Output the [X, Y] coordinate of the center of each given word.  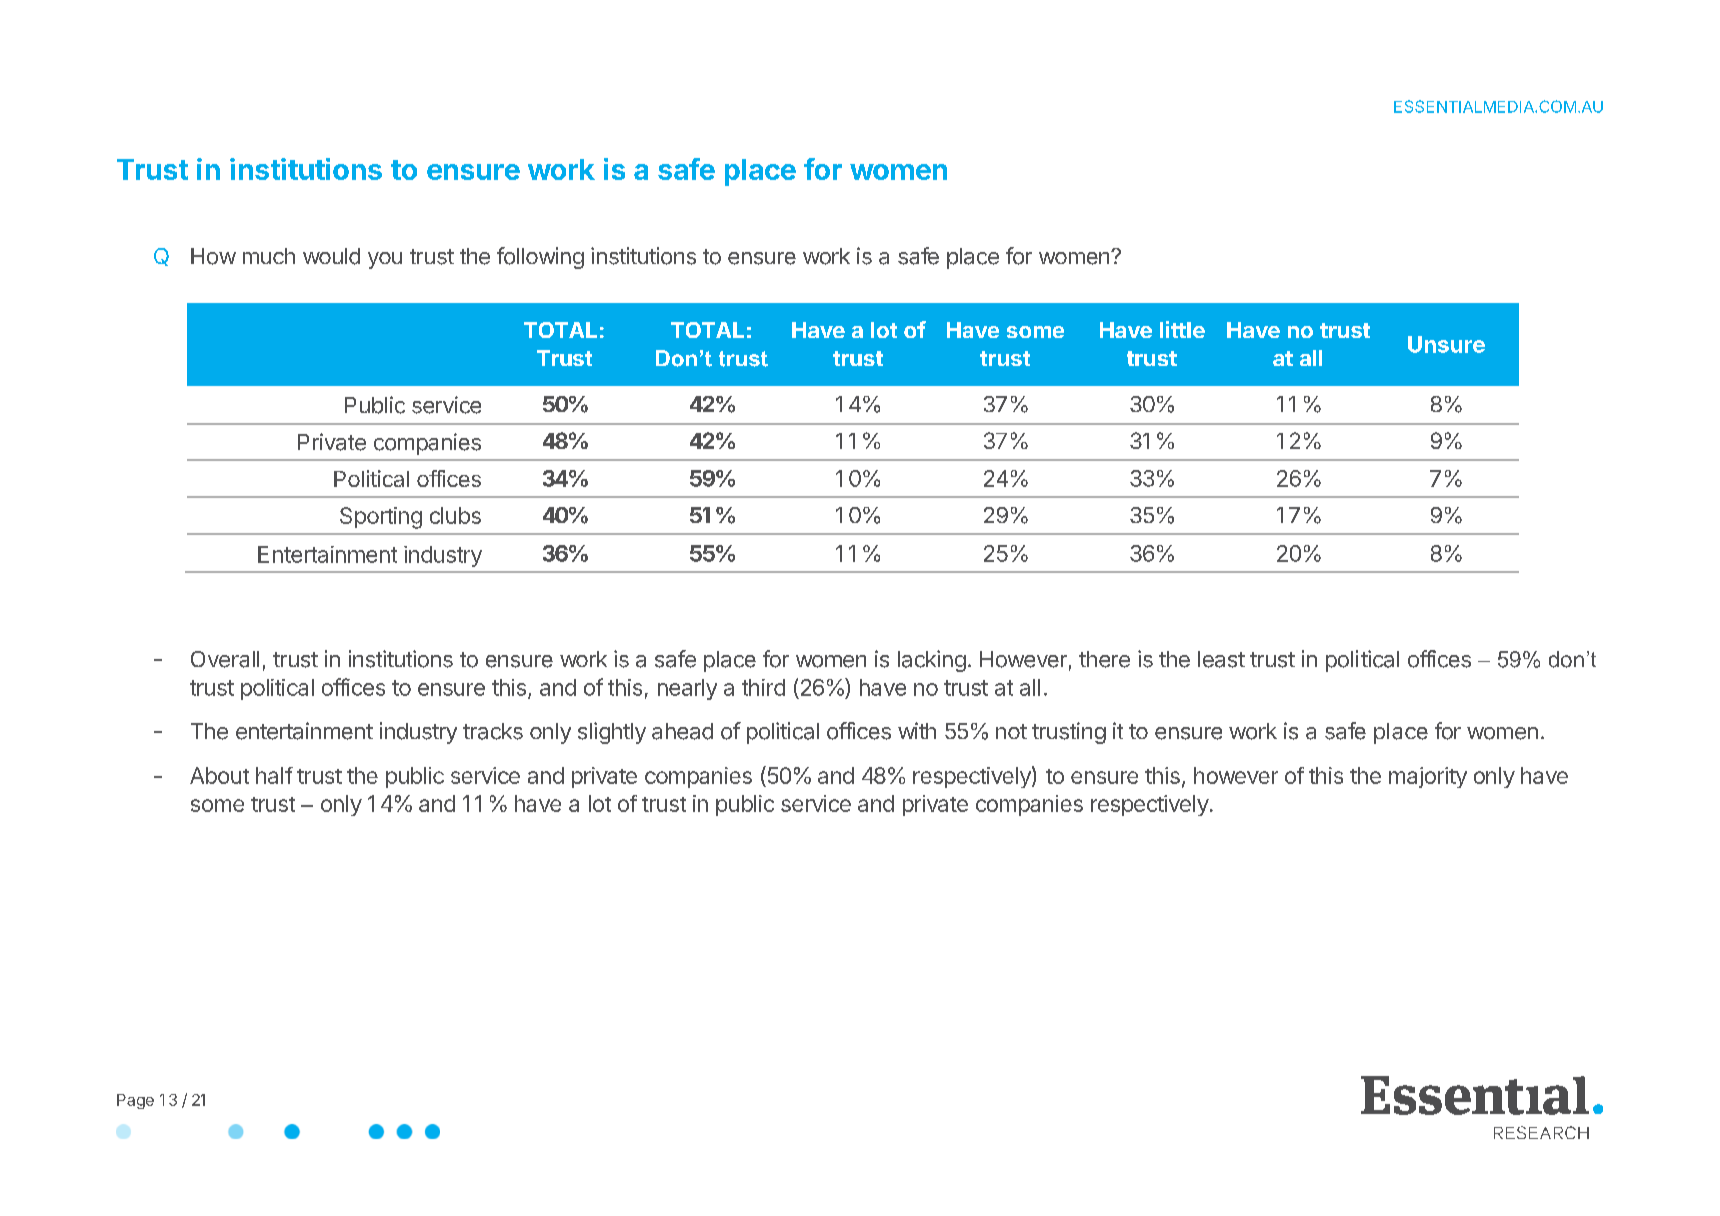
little [1182, 329]
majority [1428, 777]
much [269, 256]
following [540, 258]
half [274, 775]
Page [135, 1101]
